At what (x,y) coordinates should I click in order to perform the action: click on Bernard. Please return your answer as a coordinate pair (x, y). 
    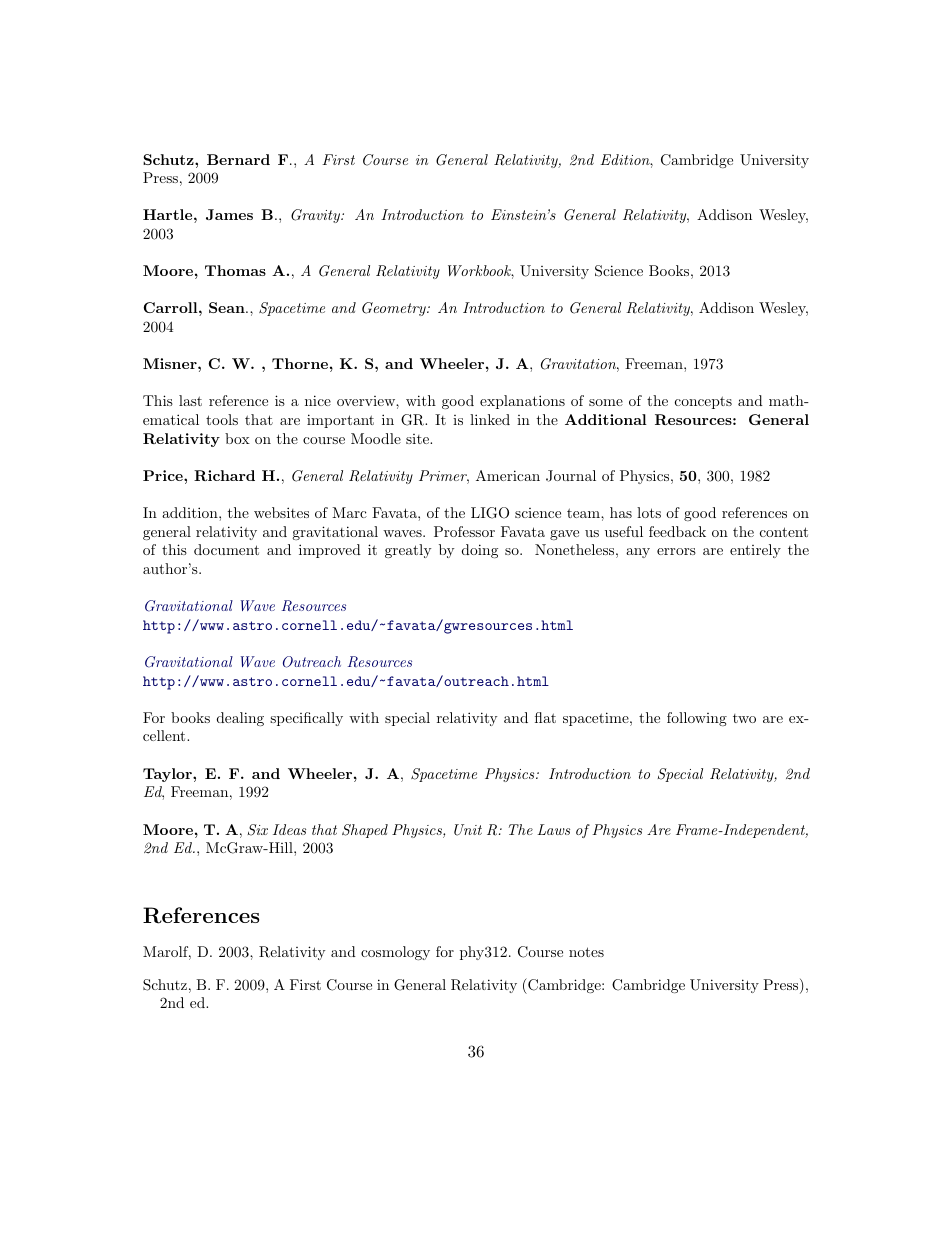
    Looking at the image, I should click on (238, 159).
